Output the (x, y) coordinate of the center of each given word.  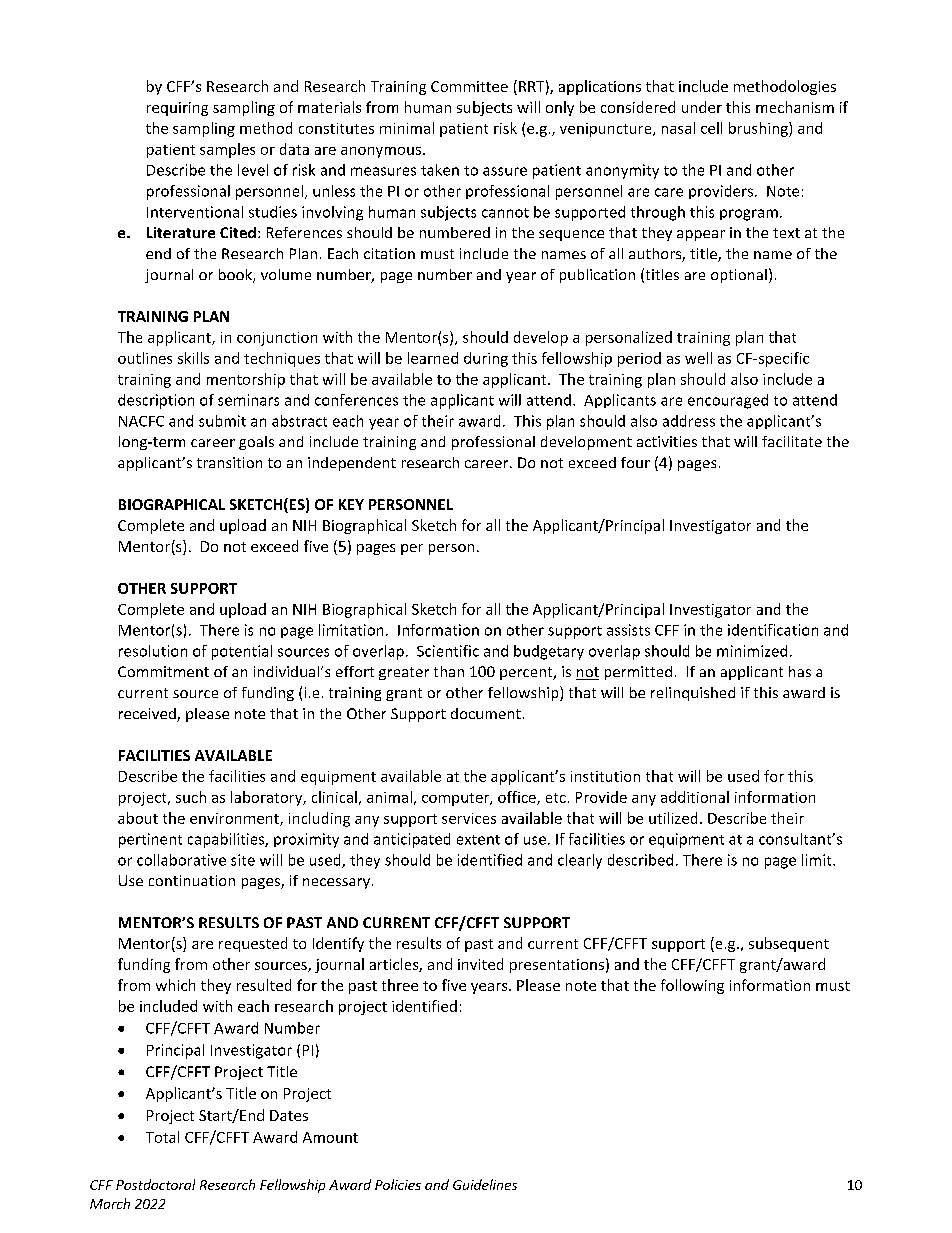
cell (711, 128)
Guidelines (485, 1184)
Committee (469, 86)
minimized (752, 651)
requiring (177, 109)
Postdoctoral (155, 1184)
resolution (153, 651)
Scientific (448, 651)
